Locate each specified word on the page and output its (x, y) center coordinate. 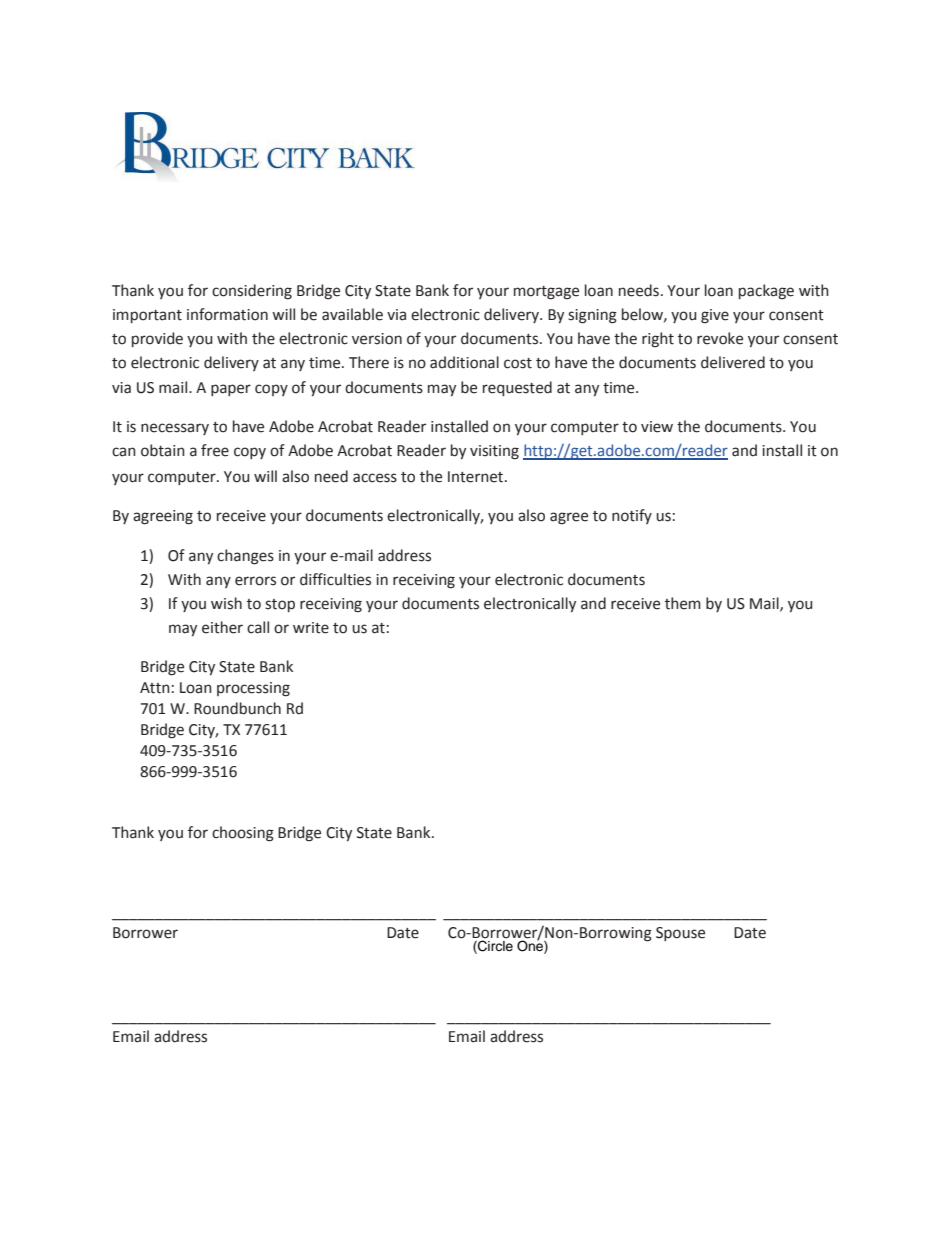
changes (245, 557)
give (715, 316)
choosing (243, 834)
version (377, 339)
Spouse (680, 934)
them (683, 603)
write (311, 628)
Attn (155, 688)
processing (253, 689)
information (227, 314)
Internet (477, 477)
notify (632, 516)
